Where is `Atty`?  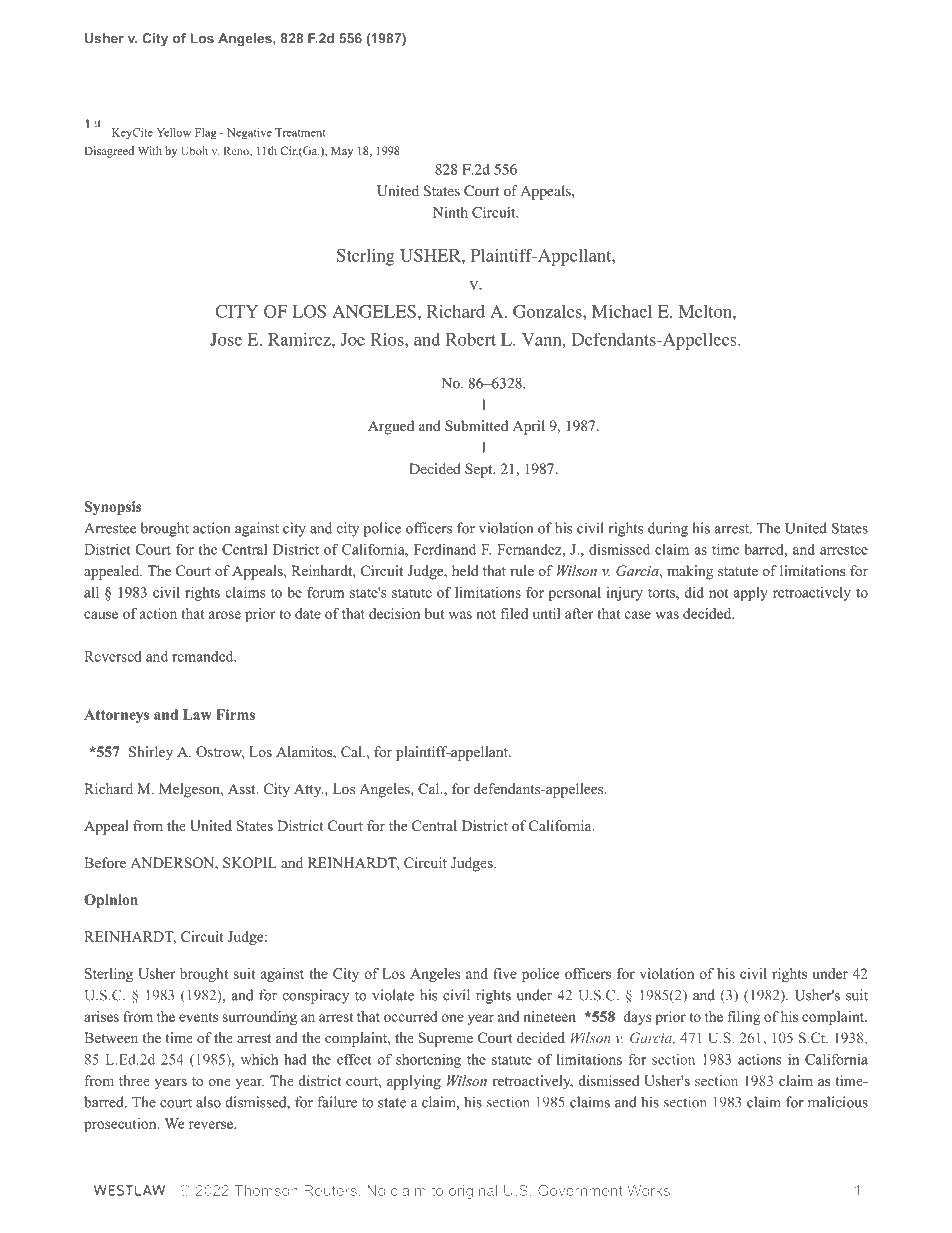 Atty is located at coordinates (308, 790).
